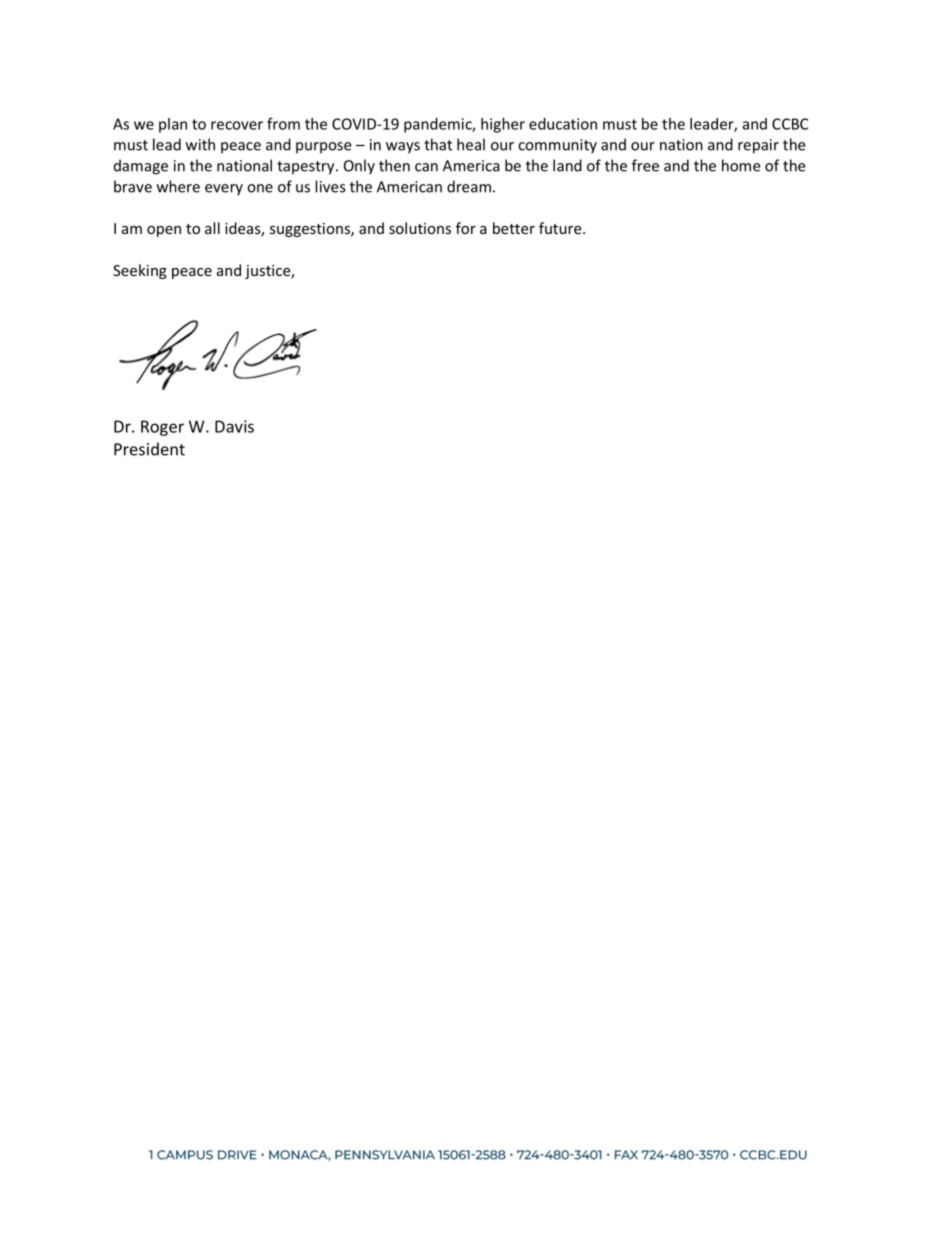 Image resolution: width=952 pixels, height=1233 pixels. What do you see at coordinates (514, 228) in the screenshot?
I see `better` at bounding box center [514, 228].
